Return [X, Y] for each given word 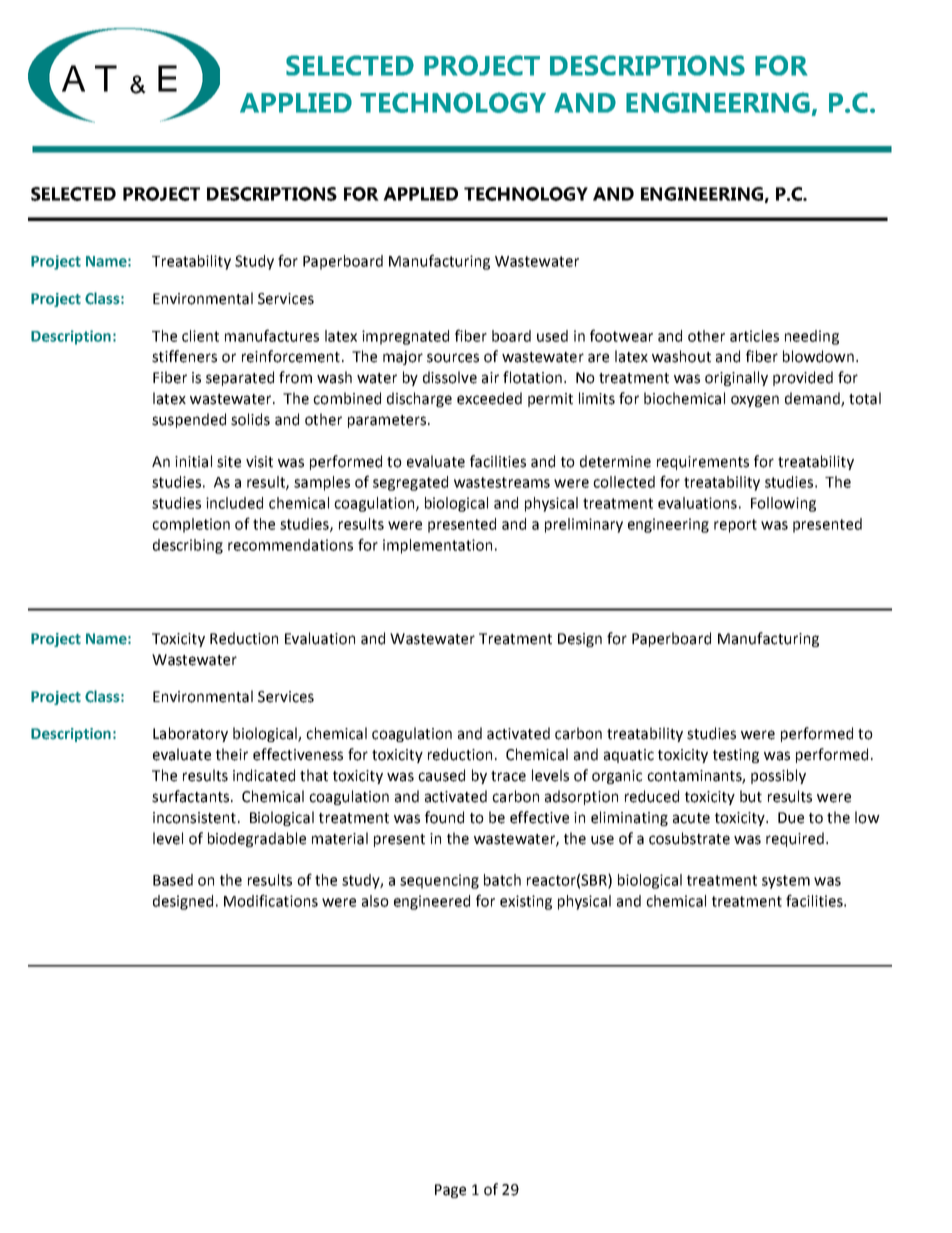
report [735, 526]
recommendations [290, 545]
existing [526, 902]
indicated [264, 775]
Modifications [271, 900]
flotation [532, 377]
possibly [778, 776]
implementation [437, 546]
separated [240, 378]
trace [508, 776]
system [786, 882]
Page [450, 1191]
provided [803, 378]
